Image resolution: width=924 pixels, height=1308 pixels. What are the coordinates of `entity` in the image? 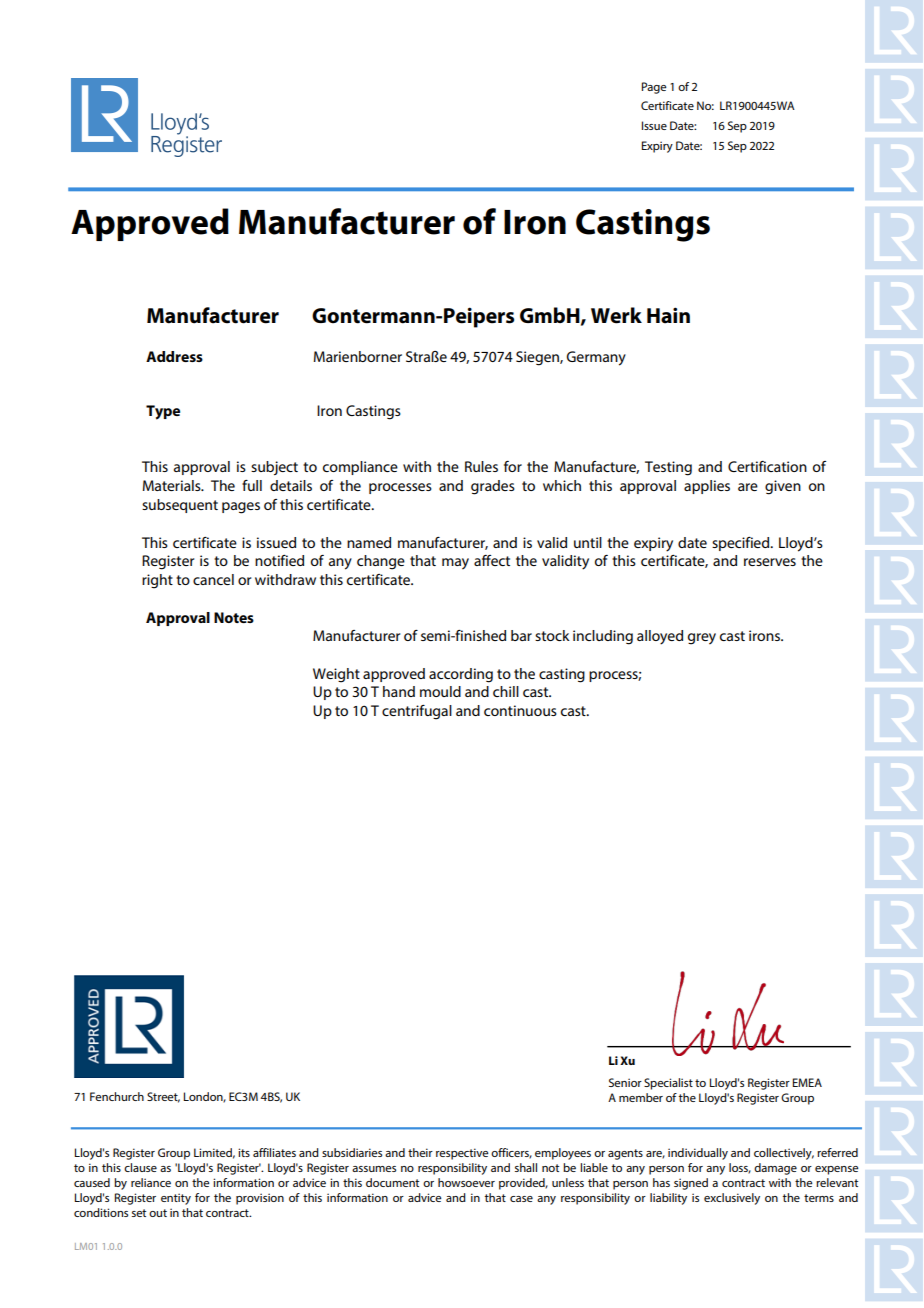 It's located at (176, 1199).
